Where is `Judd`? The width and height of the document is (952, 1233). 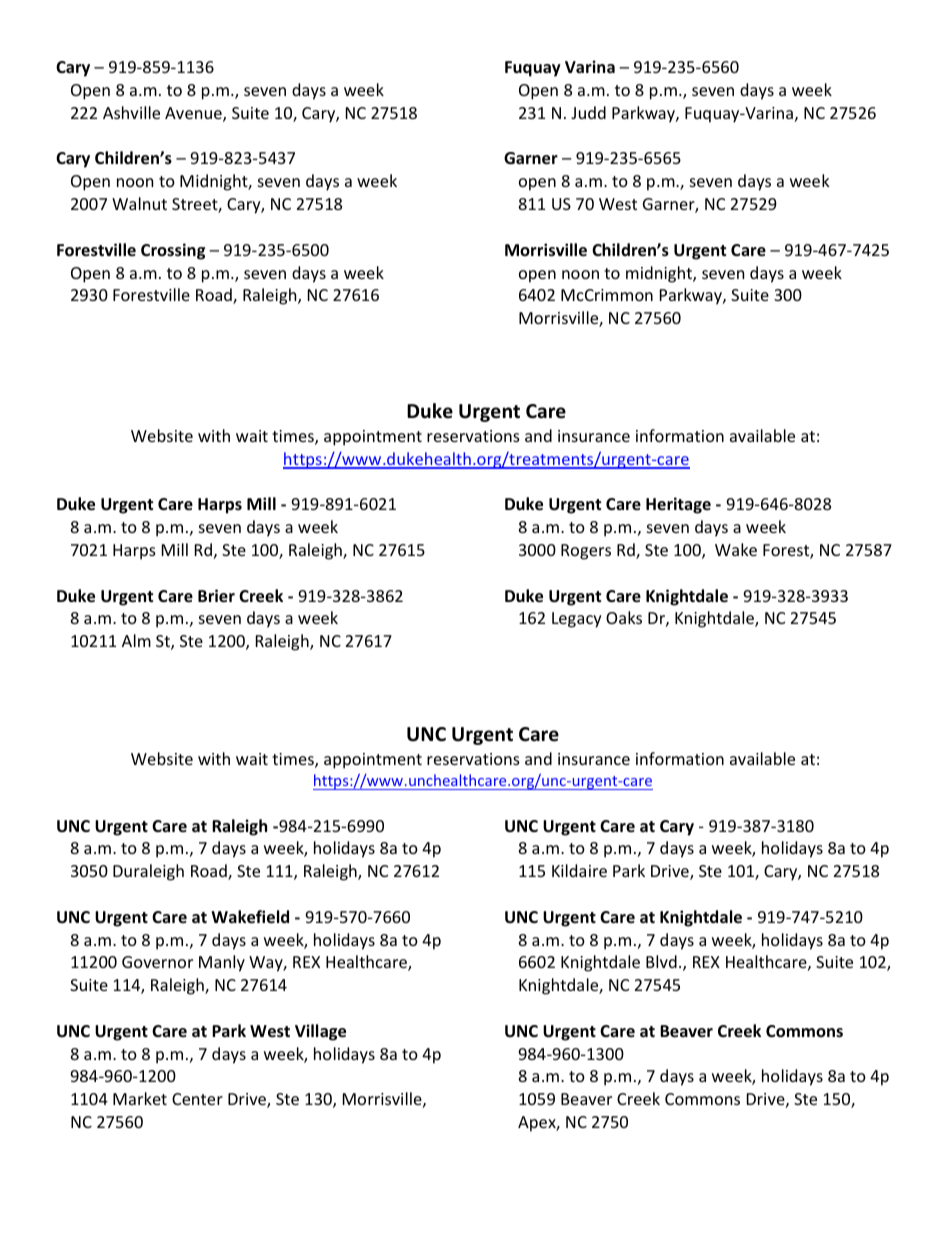 Judd is located at coordinates (588, 112).
